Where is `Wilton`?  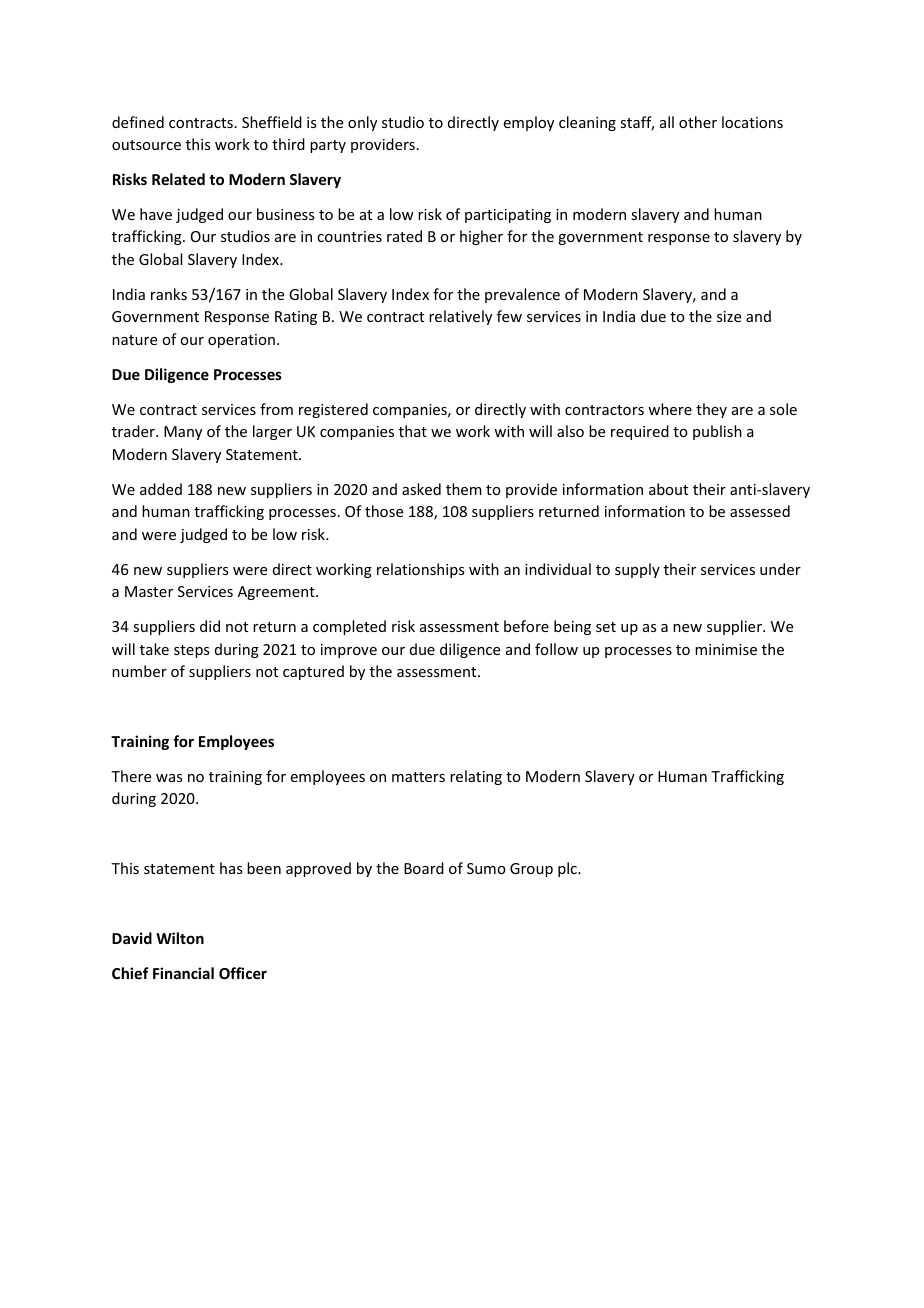
Wilton is located at coordinates (180, 938).
